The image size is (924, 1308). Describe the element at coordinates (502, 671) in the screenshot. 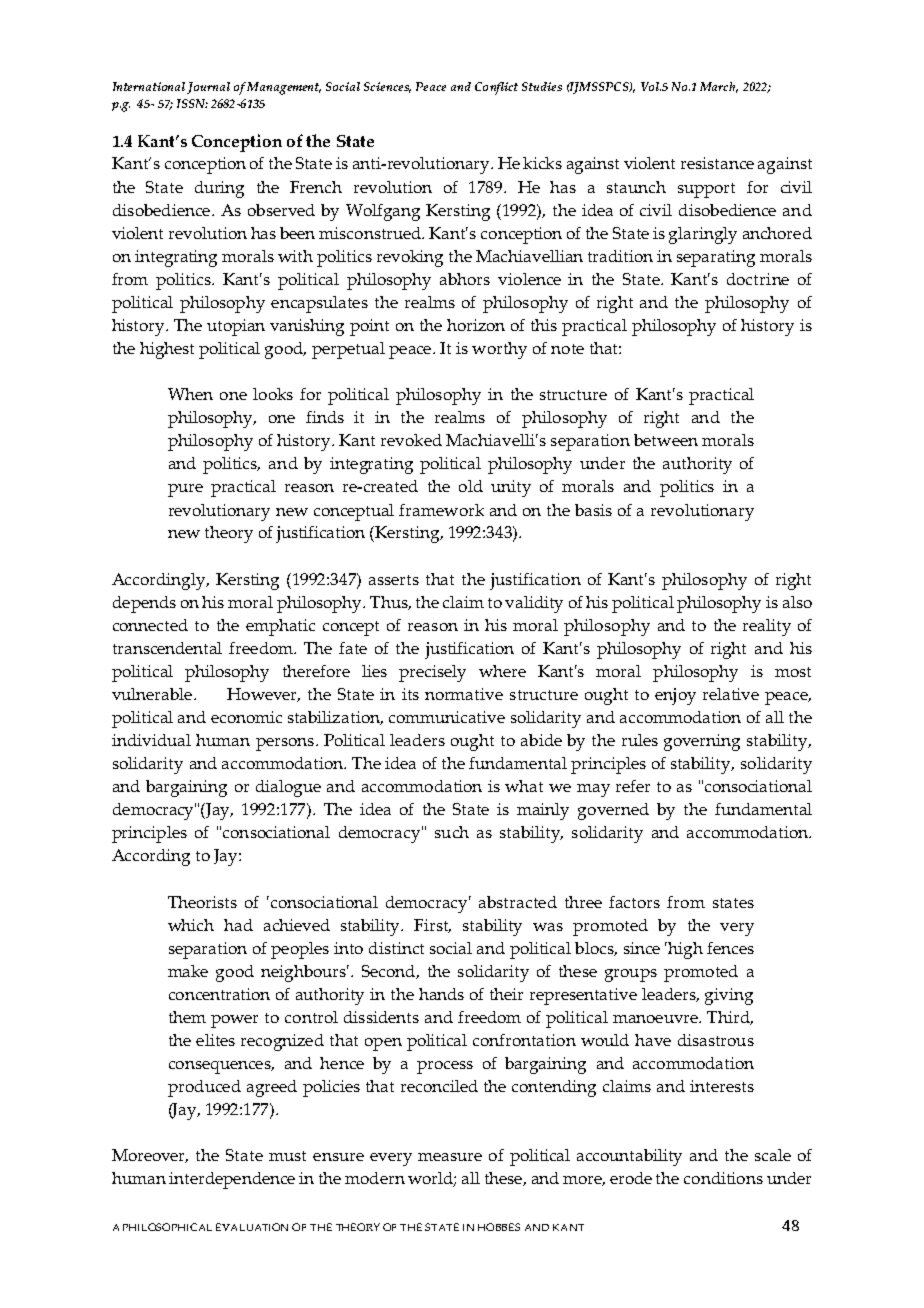

I see `where` at that location.
